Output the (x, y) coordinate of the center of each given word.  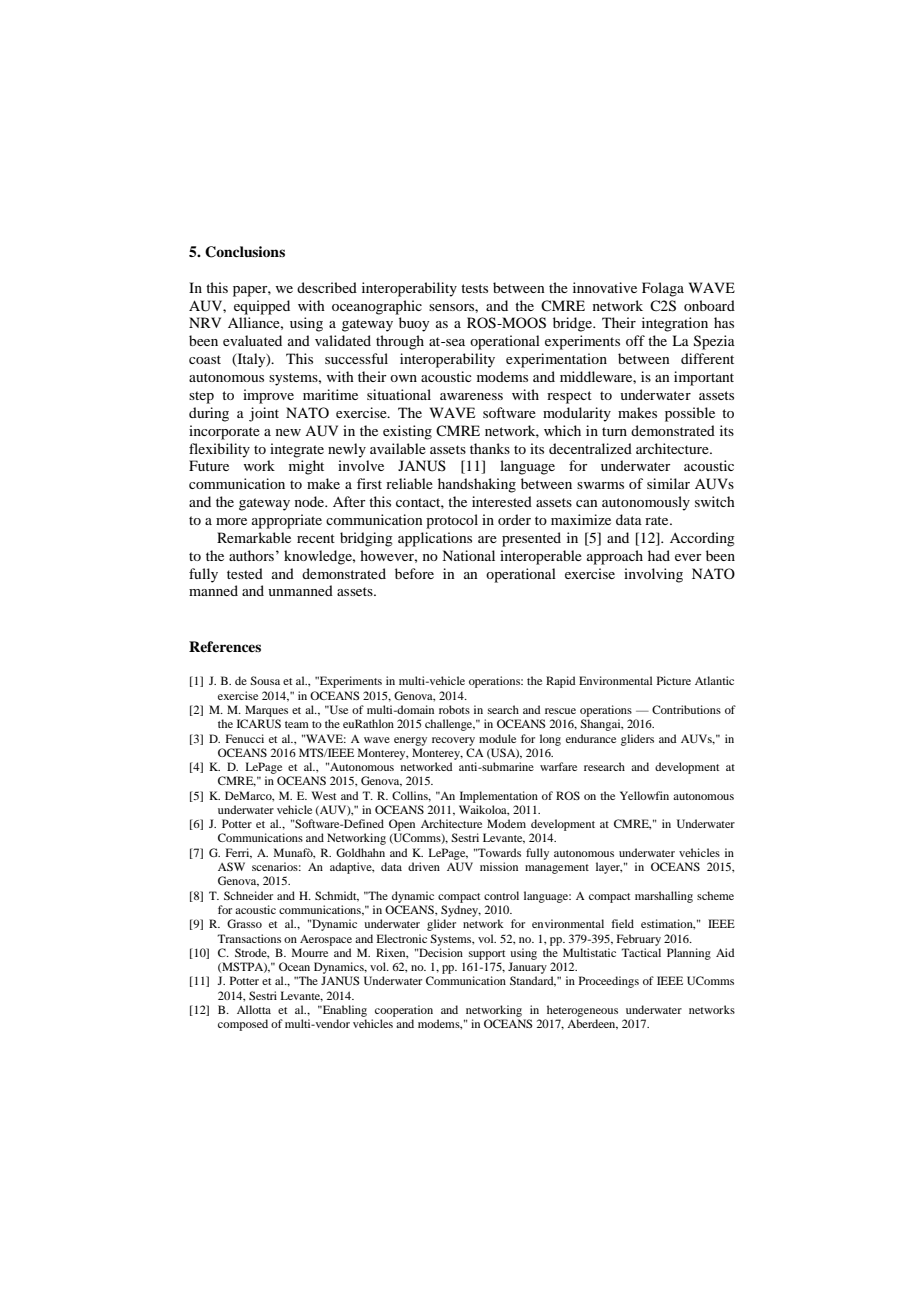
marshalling (664, 897)
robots (454, 709)
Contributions (686, 709)
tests (474, 288)
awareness (471, 396)
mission (499, 866)
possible (690, 414)
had (659, 555)
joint (264, 414)
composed (243, 1025)
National (468, 555)
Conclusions (245, 252)
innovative (605, 287)
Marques (266, 711)
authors (251, 555)
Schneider (248, 895)
